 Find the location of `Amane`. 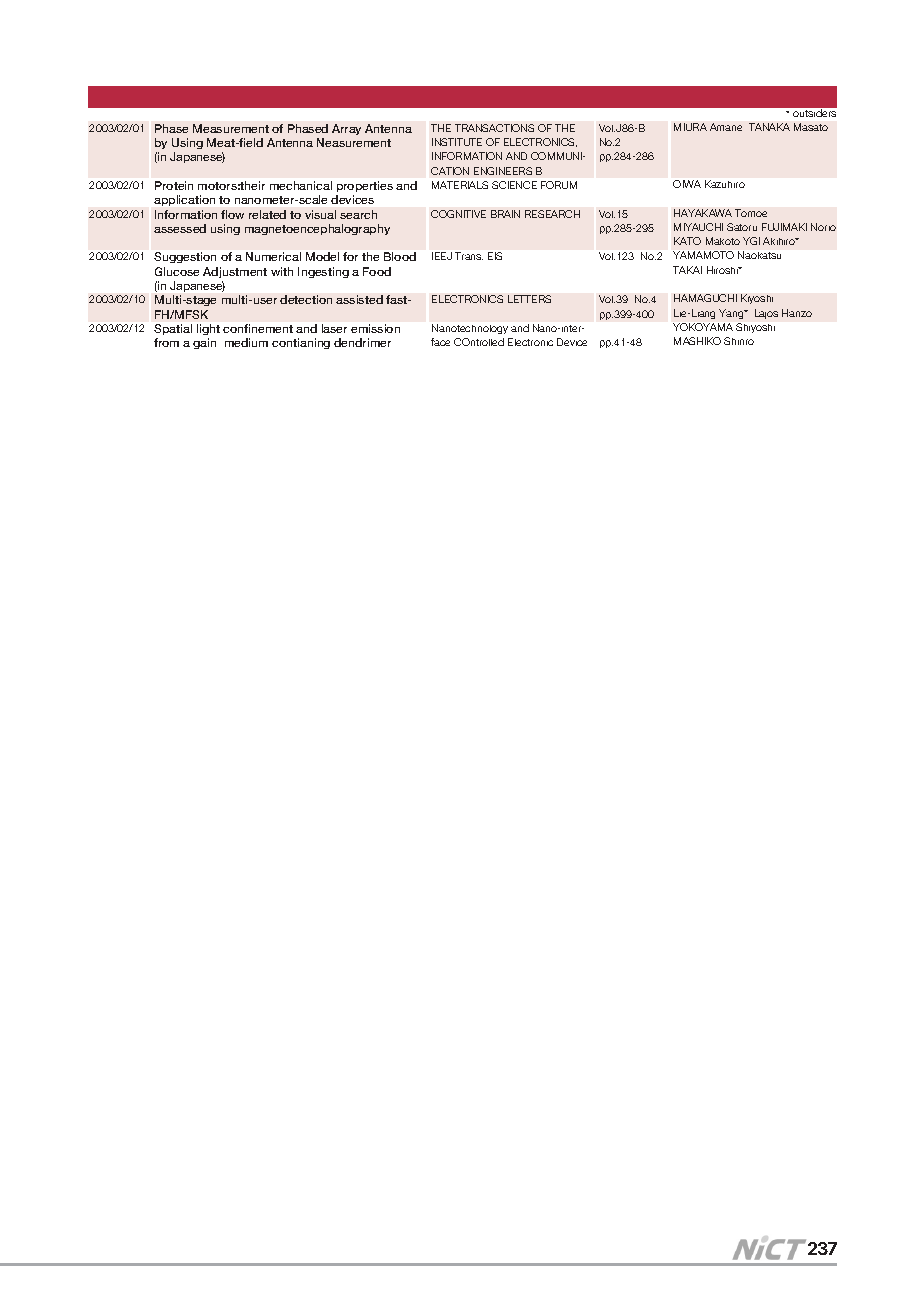

Amane is located at coordinates (726, 127).
